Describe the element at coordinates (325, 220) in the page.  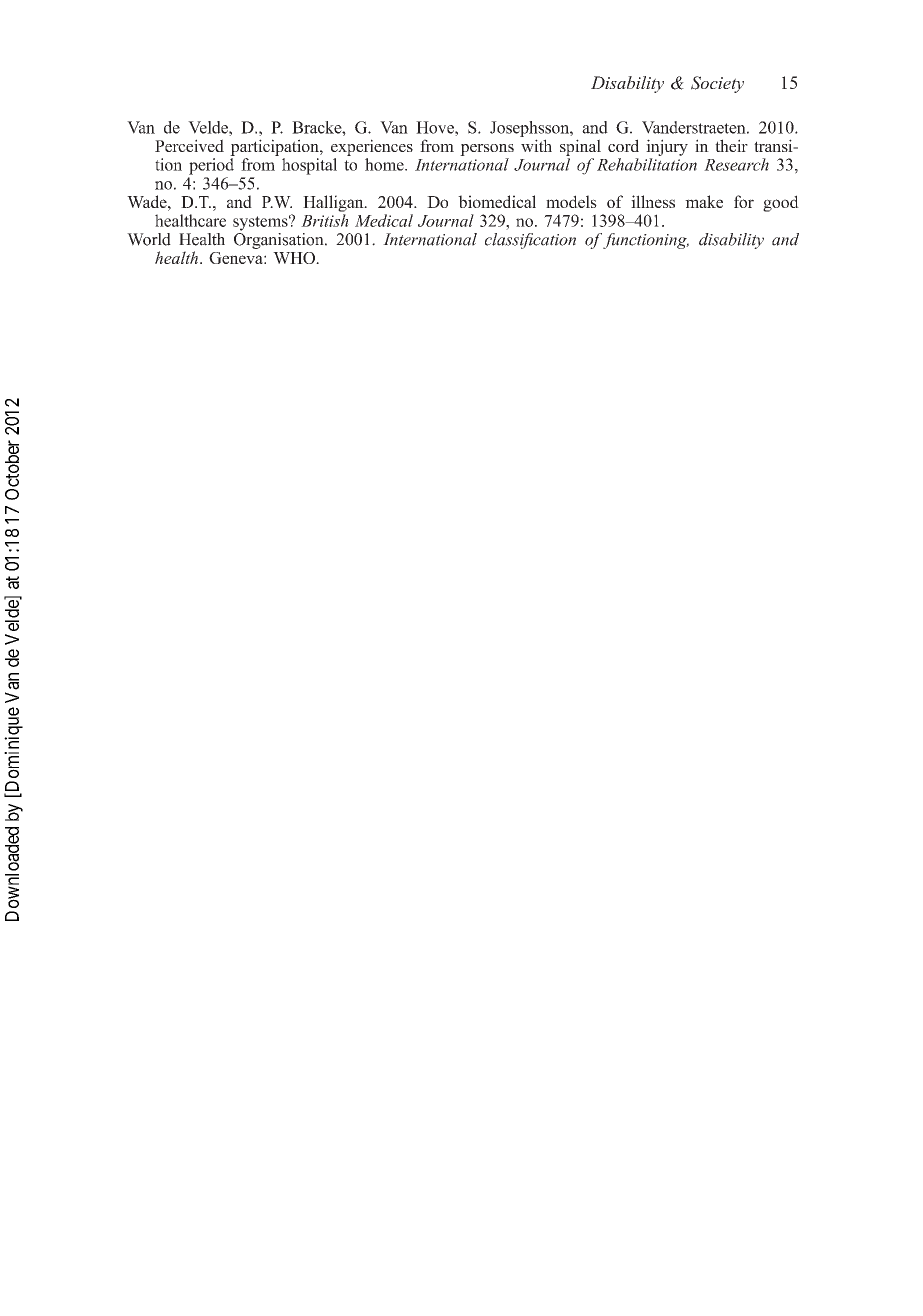
I see `British` at that location.
